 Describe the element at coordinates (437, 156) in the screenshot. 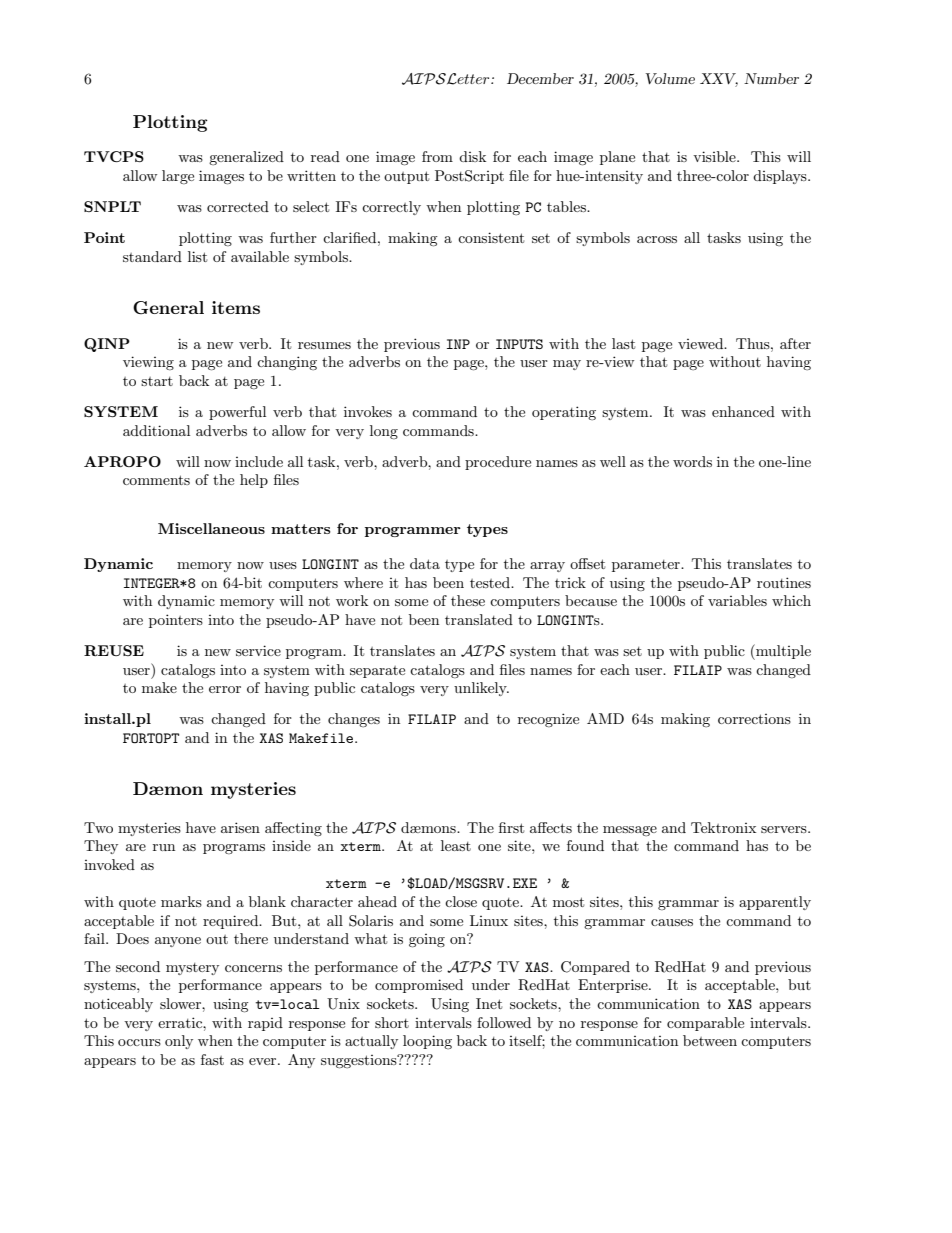

I see `from` at that location.
